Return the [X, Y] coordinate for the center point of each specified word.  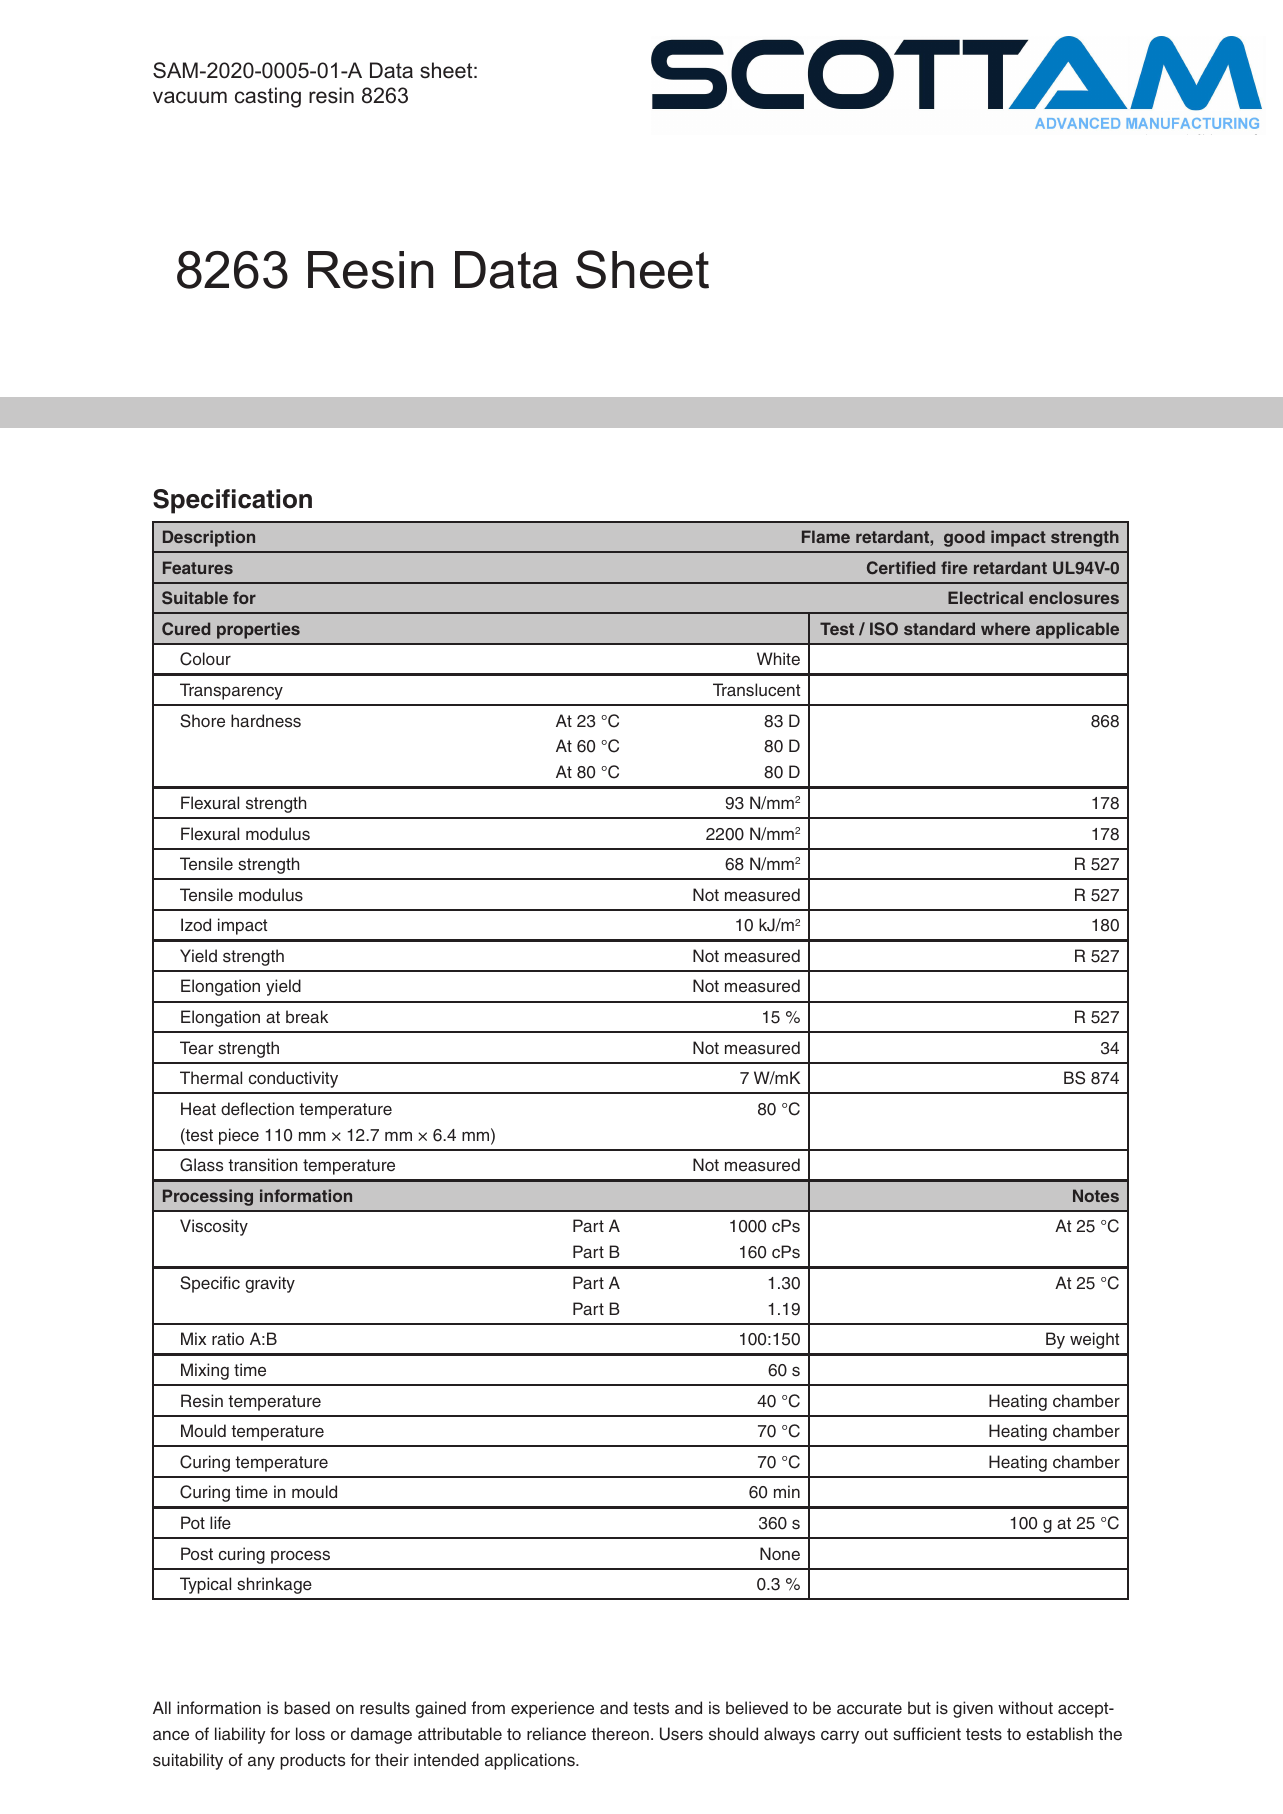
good [964, 538]
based [307, 1708]
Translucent [756, 690]
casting [268, 97]
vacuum [190, 97]
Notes [1096, 1195]
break [307, 1017]
